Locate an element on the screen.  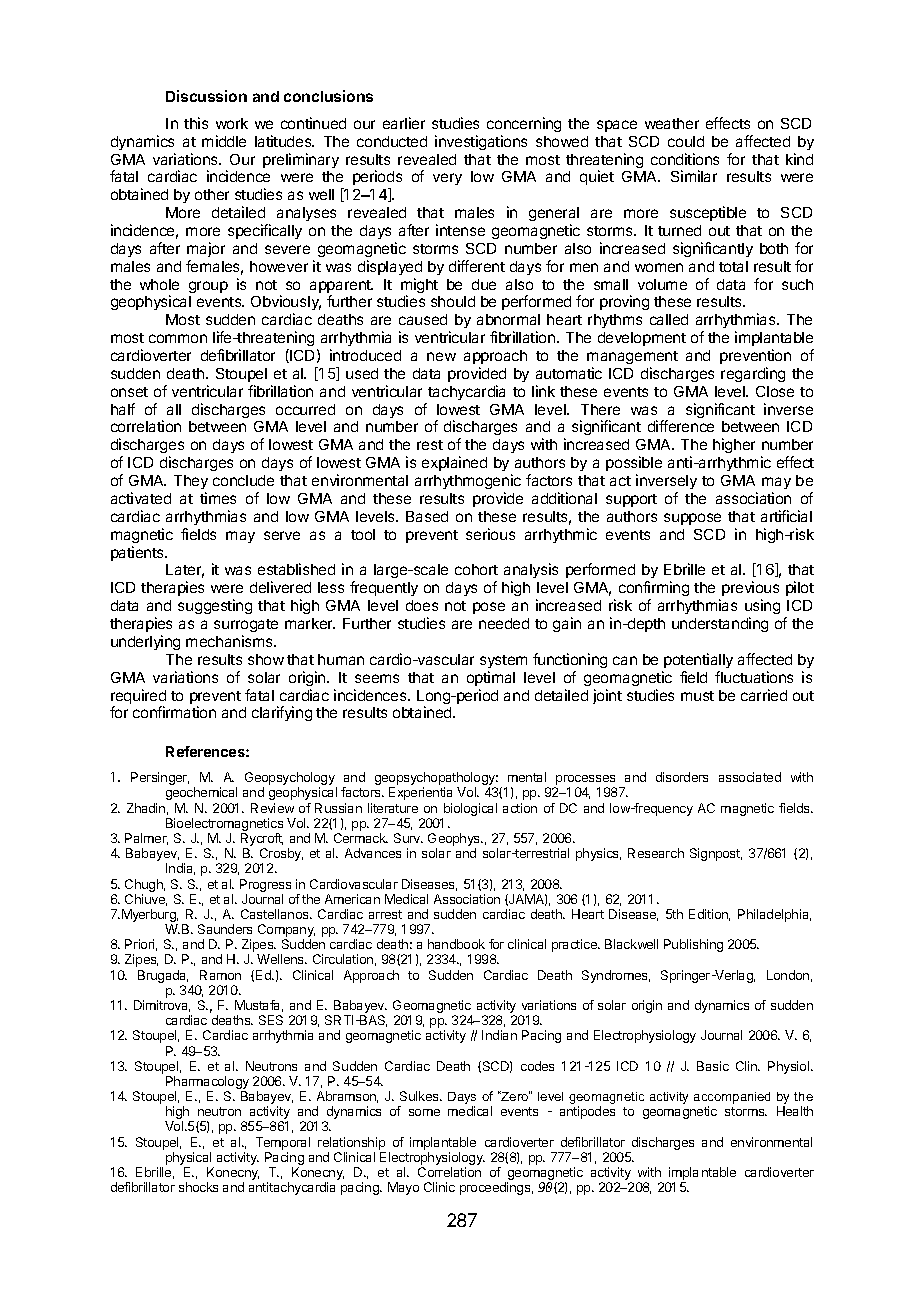
this is located at coordinates (196, 123).
